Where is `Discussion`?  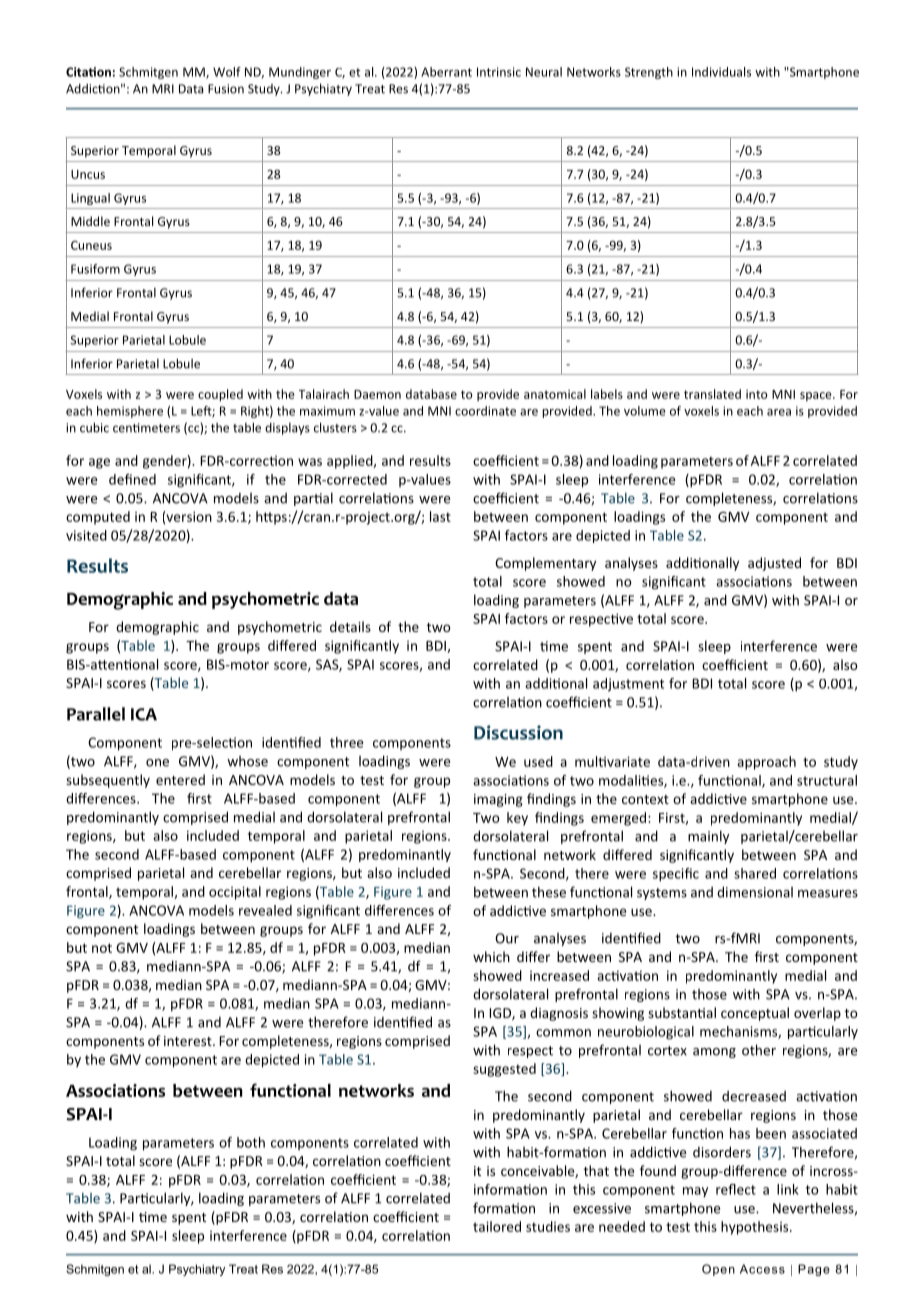
Discussion is located at coordinates (518, 732).
